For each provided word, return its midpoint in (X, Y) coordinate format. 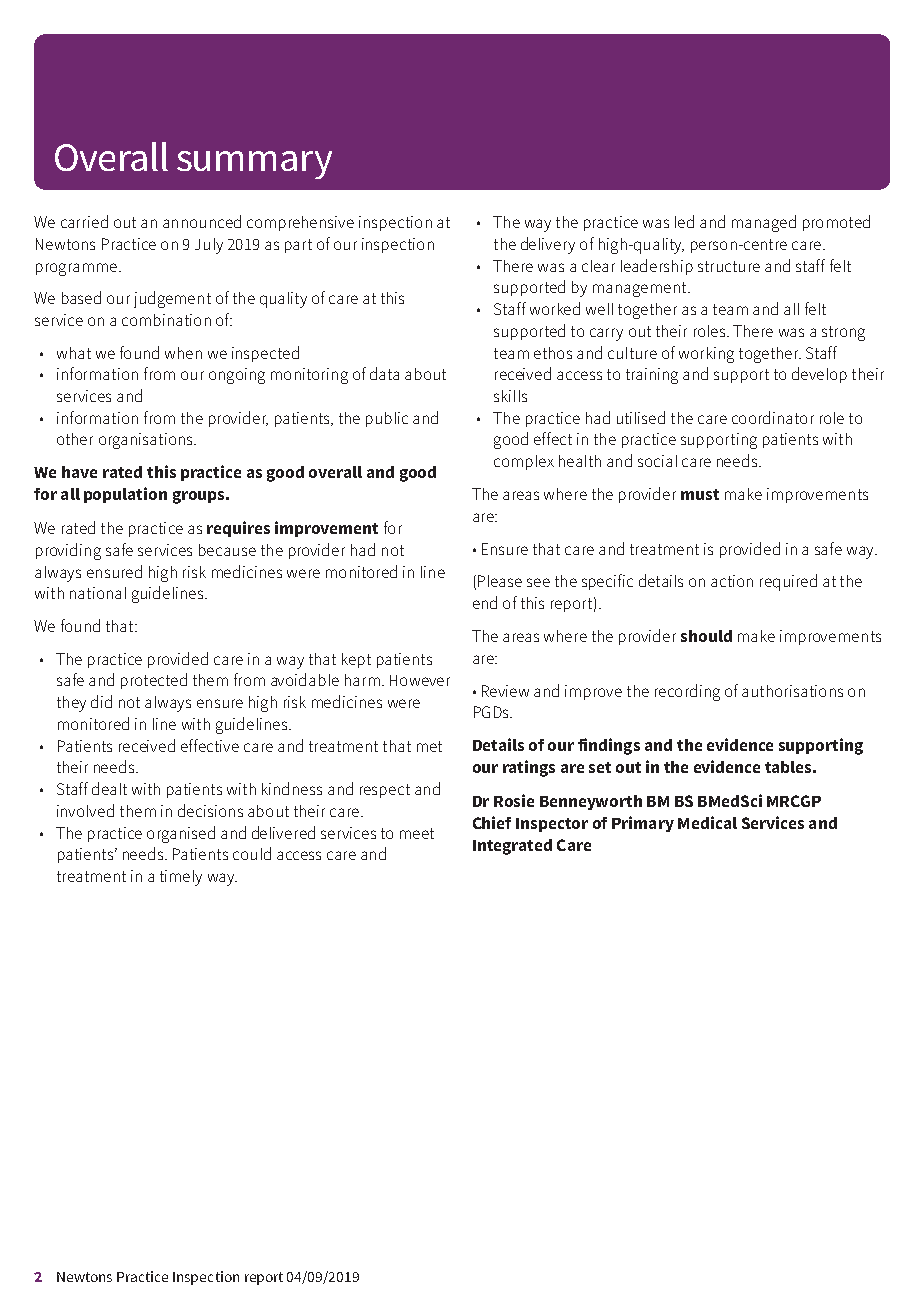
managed (764, 223)
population (125, 495)
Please (500, 581)
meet (417, 833)
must (700, 494)
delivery (548, 245)
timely (181, 878)
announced (202, 221)
